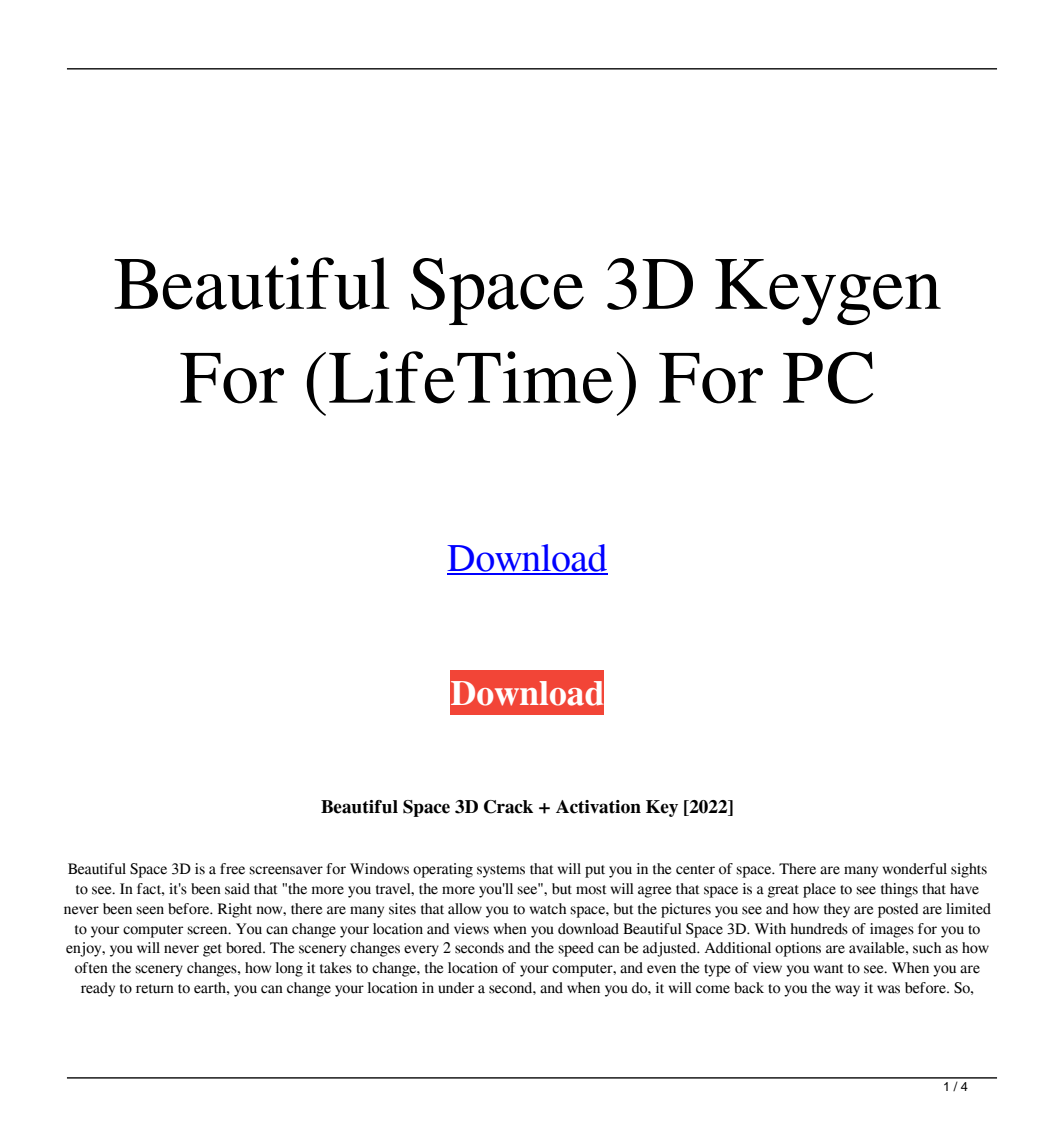 The image size is (1064, 1123). Describe the element at coordinates (598, 807) in the page. I see `Activation` at that location.
